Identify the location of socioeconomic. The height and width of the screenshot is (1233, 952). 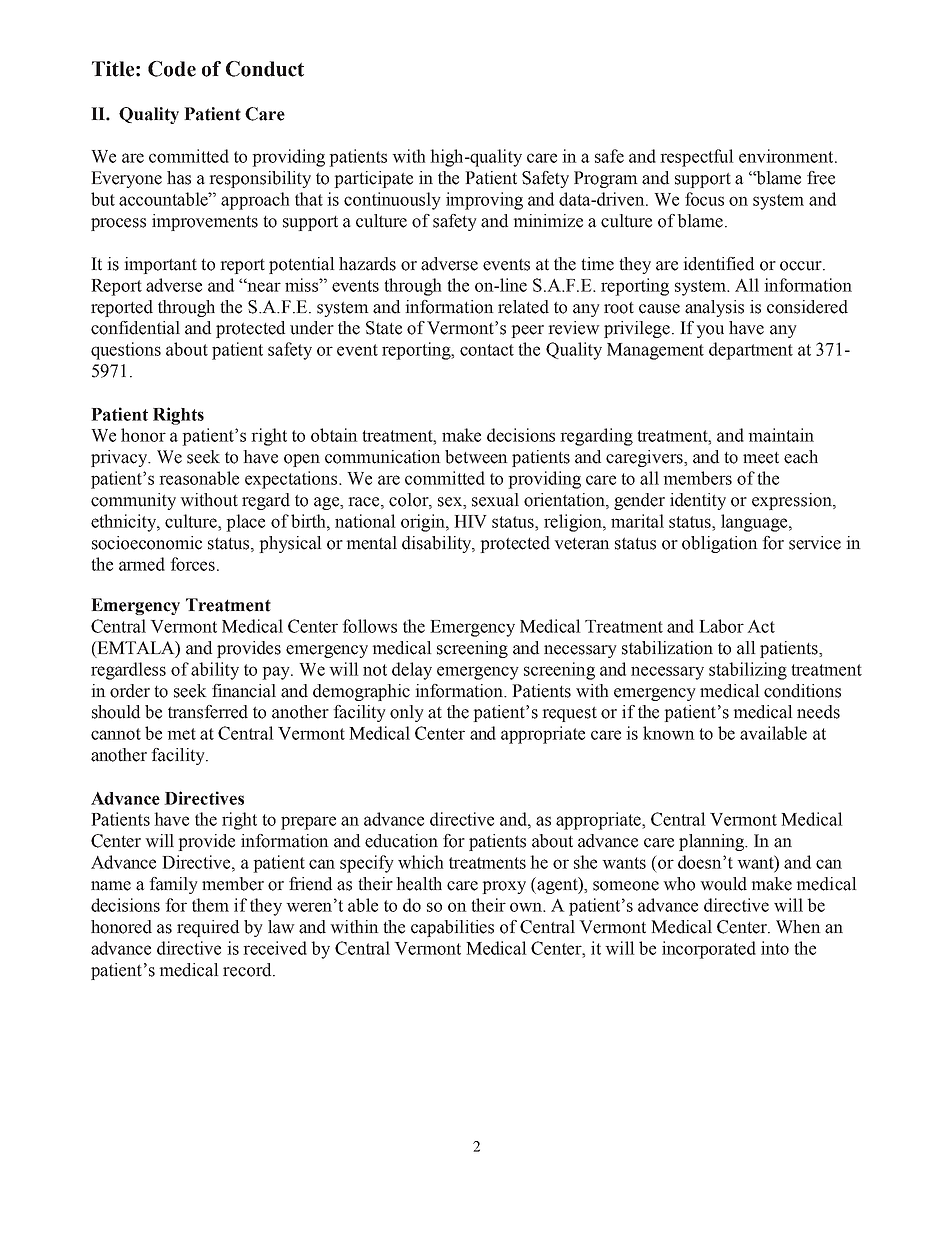
(147, 543).
